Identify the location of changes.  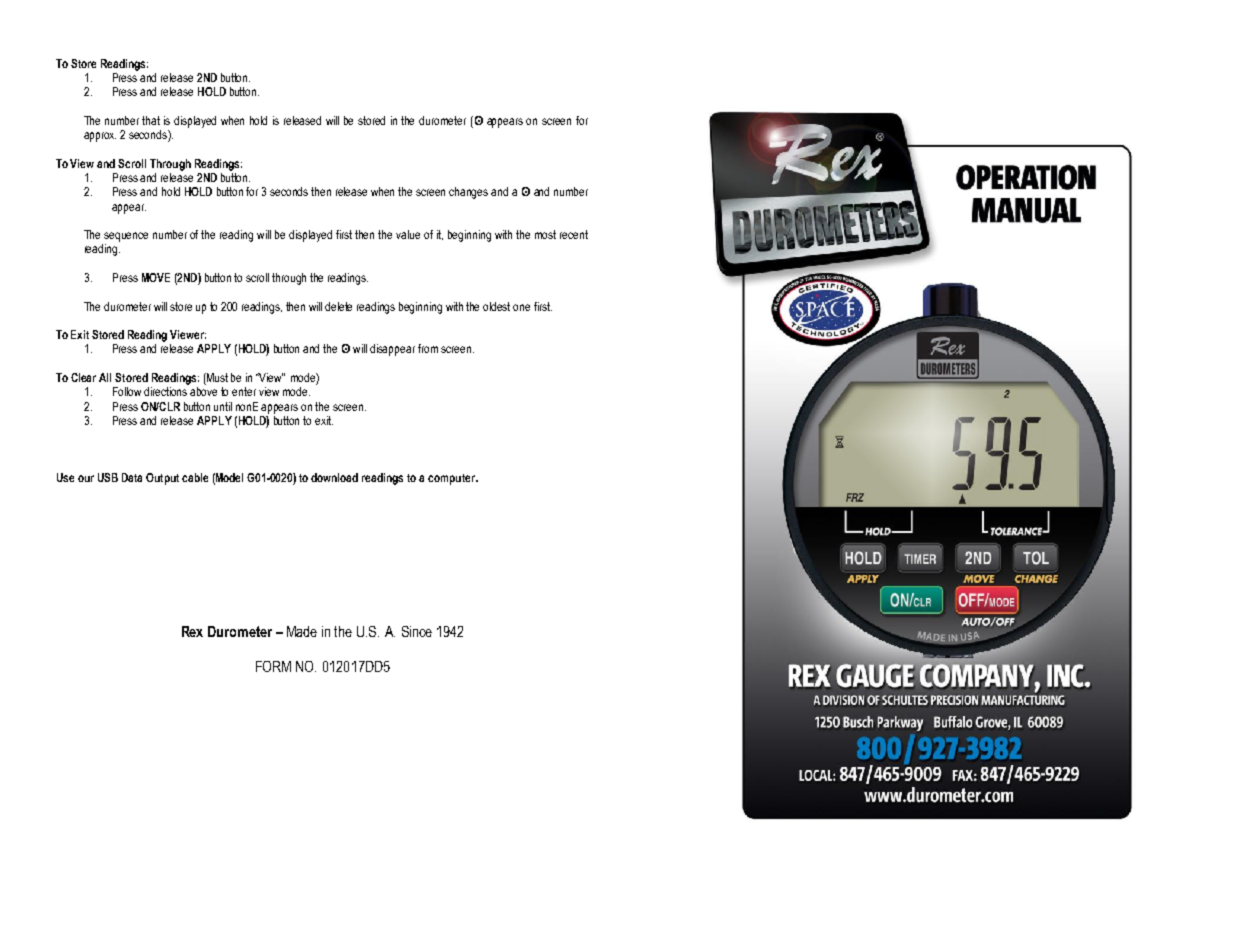
(468, 193).
